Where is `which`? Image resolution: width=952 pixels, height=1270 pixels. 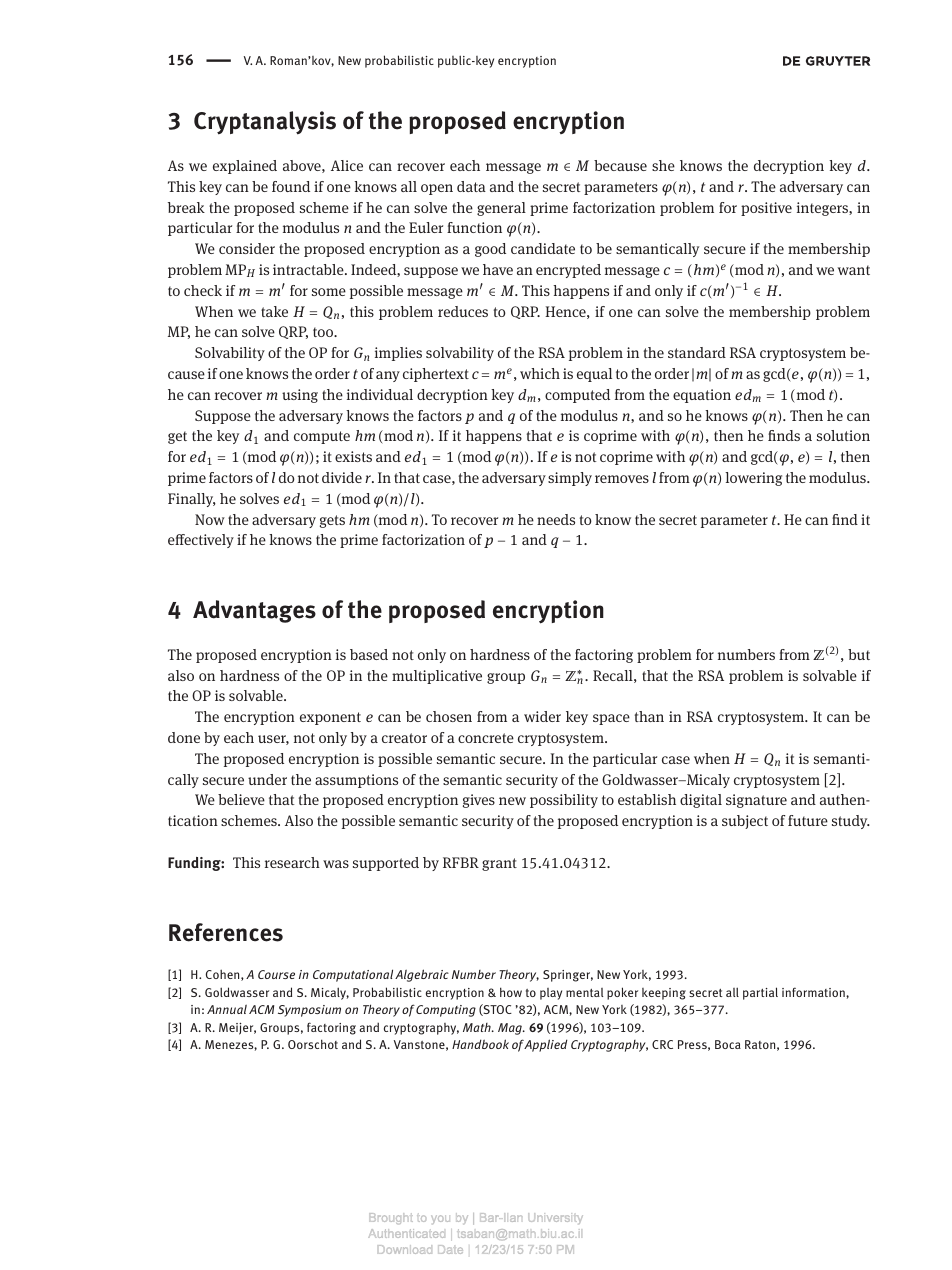 which is located at coordinates (540, 373).
